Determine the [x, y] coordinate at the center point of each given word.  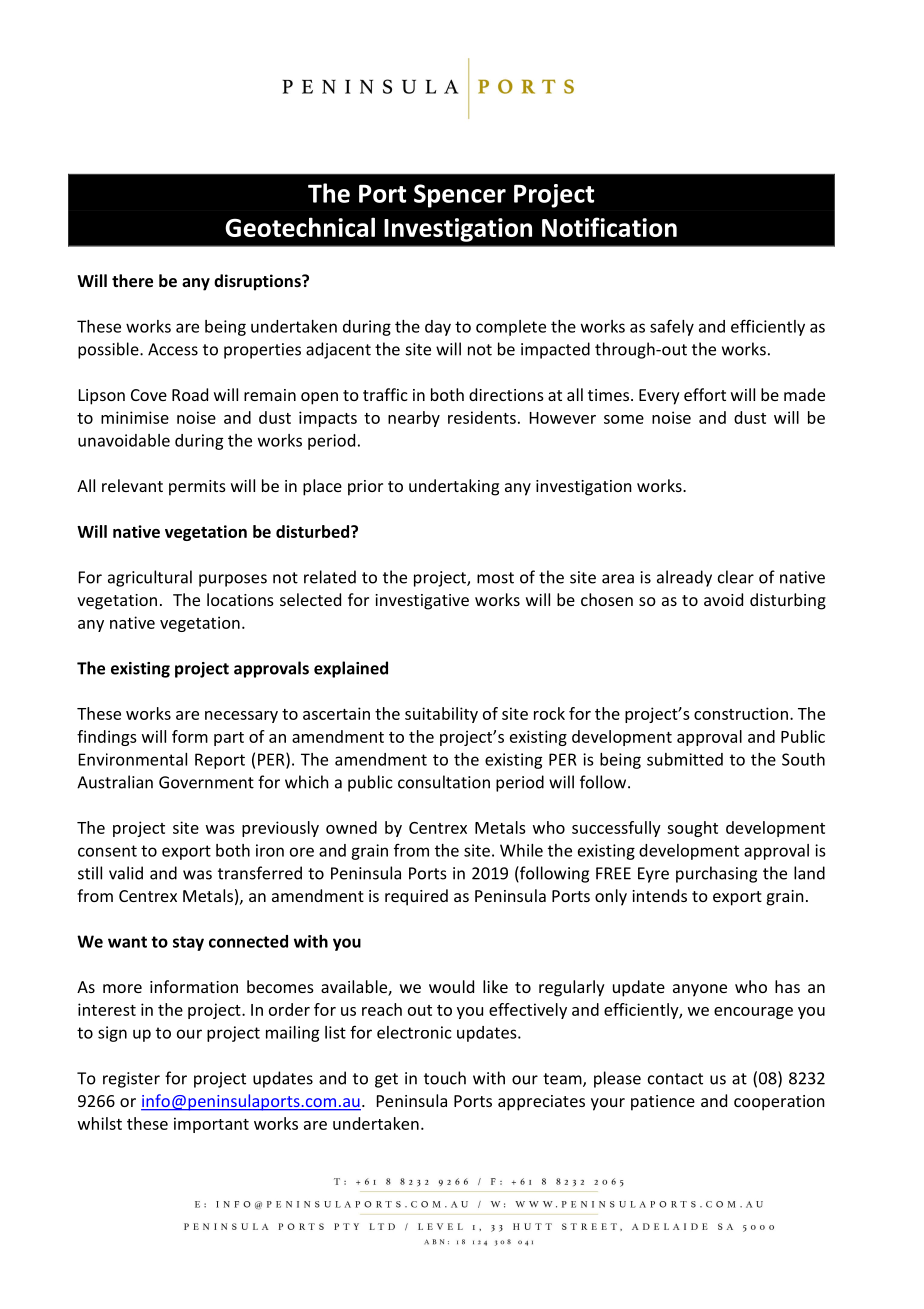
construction [741, 713]
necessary [241, 717]
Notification [609, 227]
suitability [441, 715]
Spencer [460, 196]
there [132, 280]
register [131, 1080]
